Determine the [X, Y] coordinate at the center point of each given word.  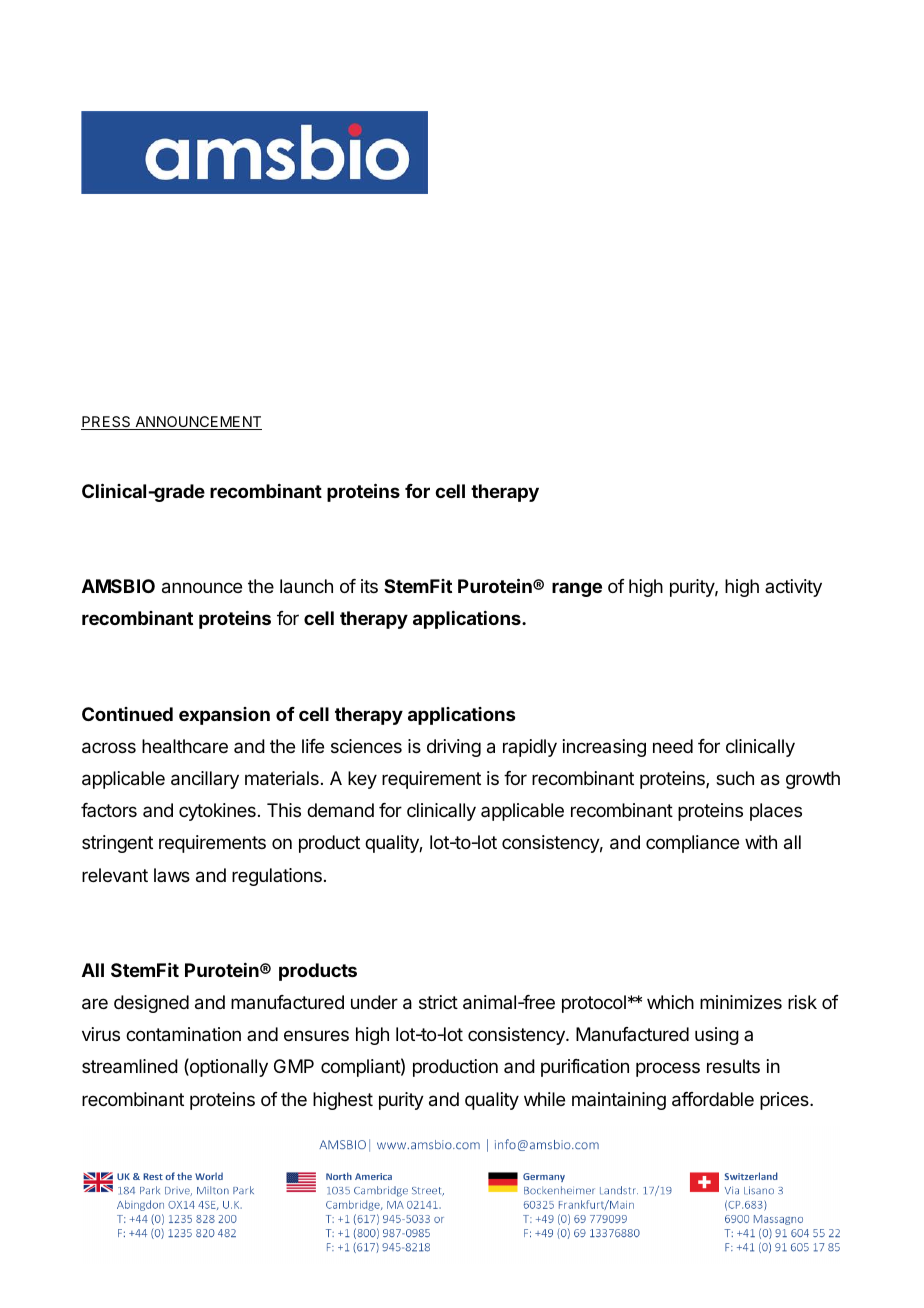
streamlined [130, 1066]
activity [793, 588]
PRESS [107, 423]
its [369, 586]
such [735, 778]
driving [454, 748]
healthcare [185, 746]
